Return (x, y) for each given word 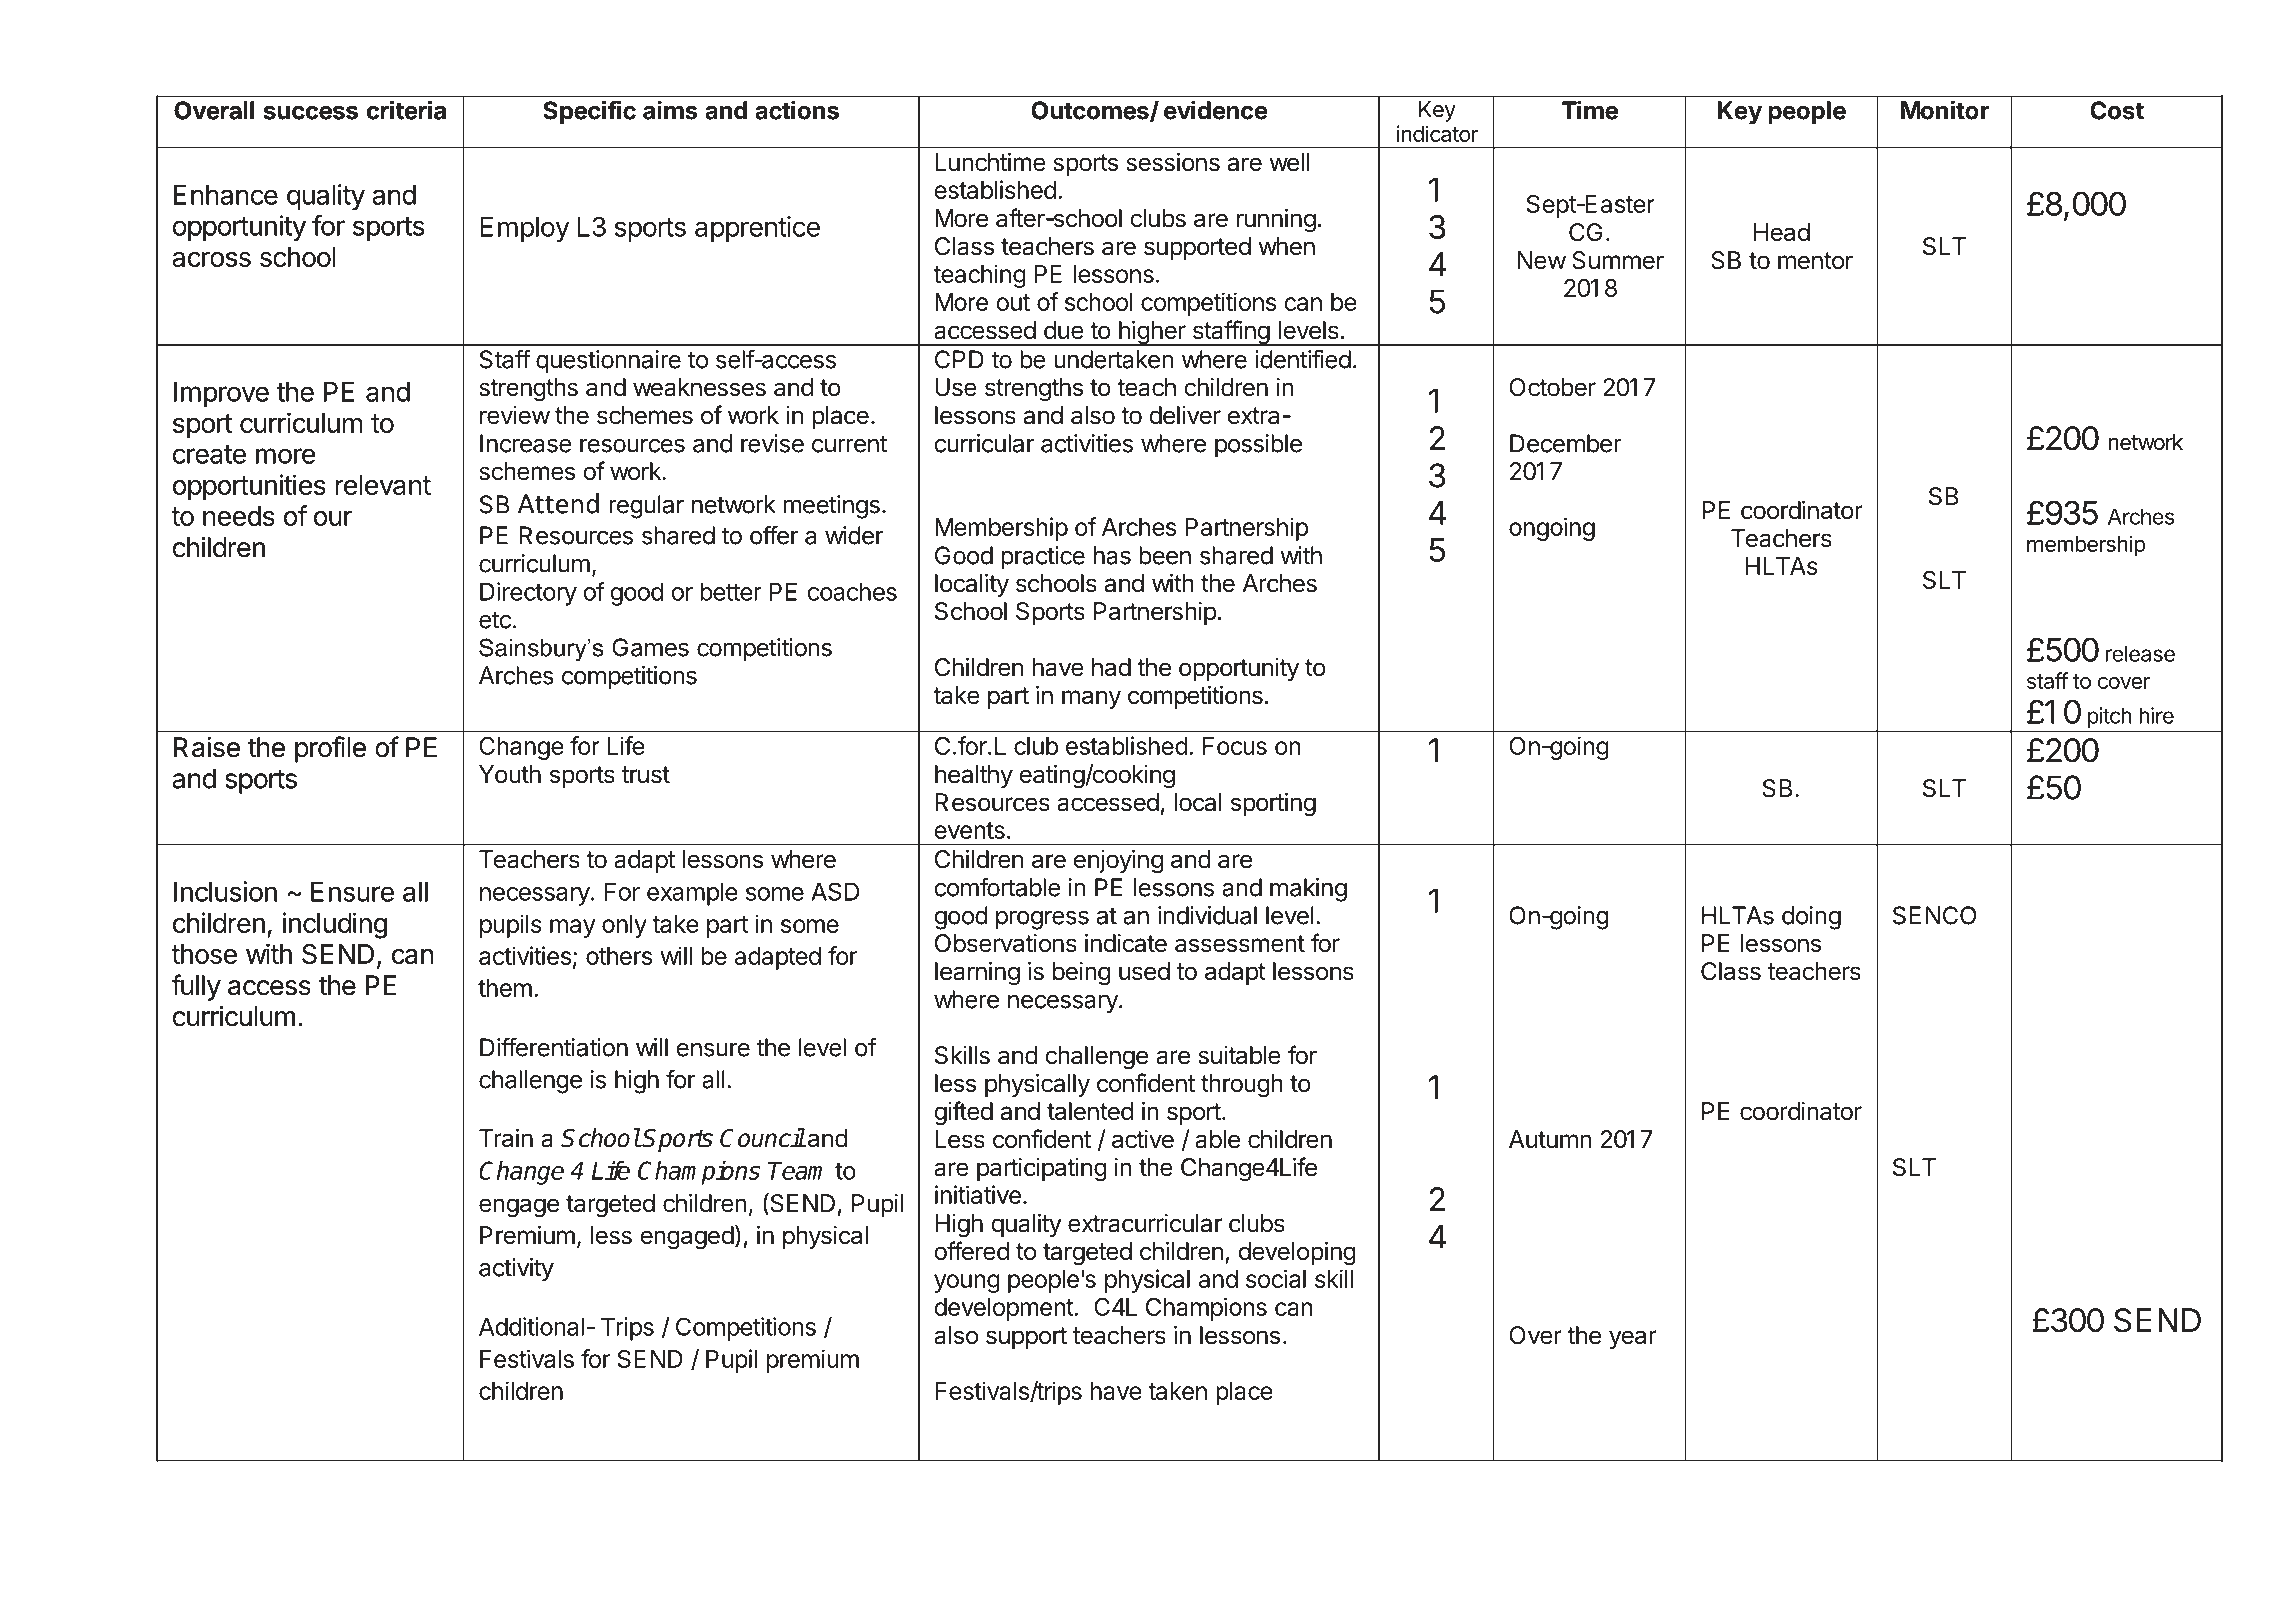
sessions (1173, 162)
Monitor (1945, 110)
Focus (1235, 746)
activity (516, 1270)
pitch (2109, 717)
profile (330, 749)
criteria (406, 110)
